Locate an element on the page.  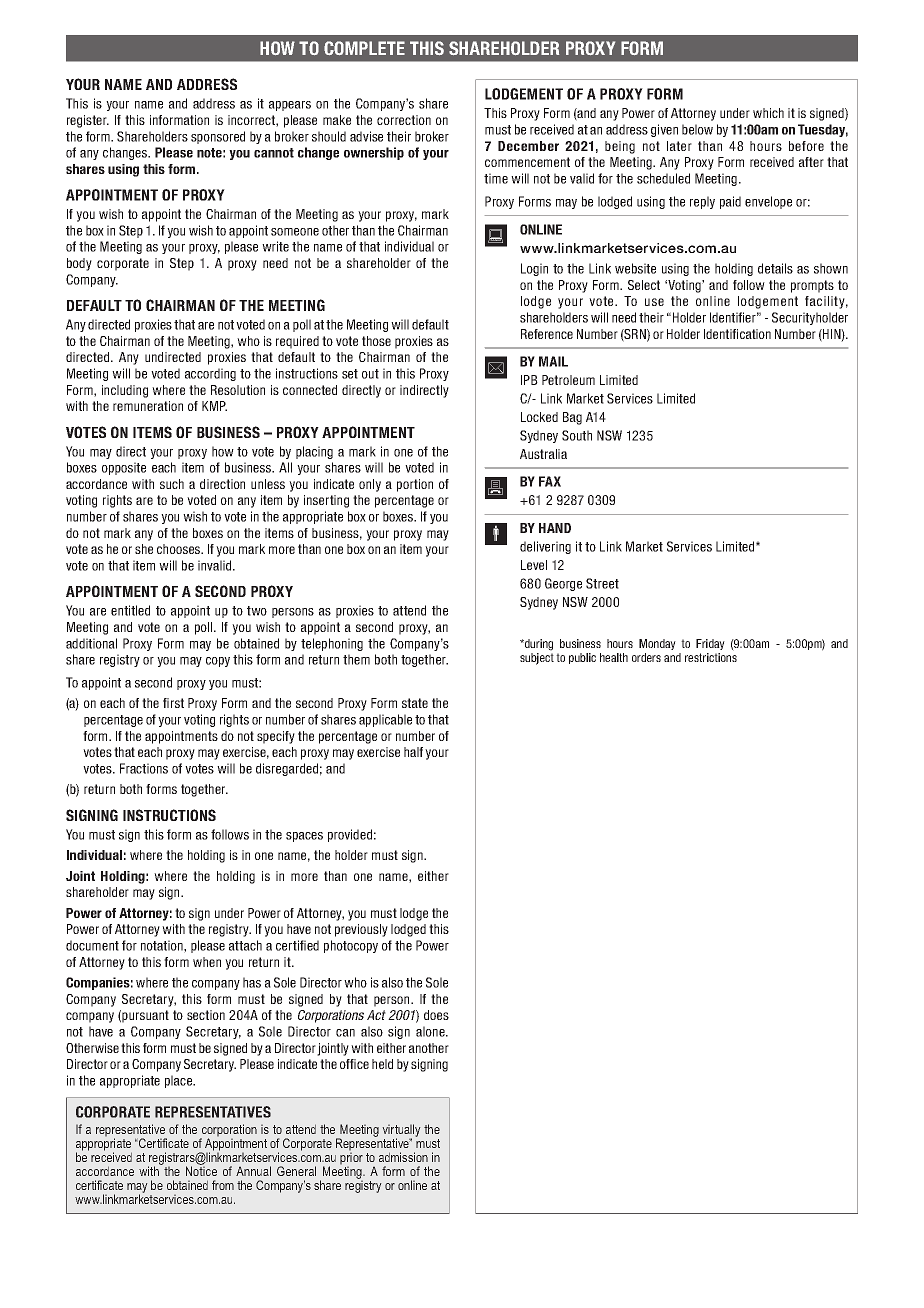
which is located at coordinates (768, 113).
